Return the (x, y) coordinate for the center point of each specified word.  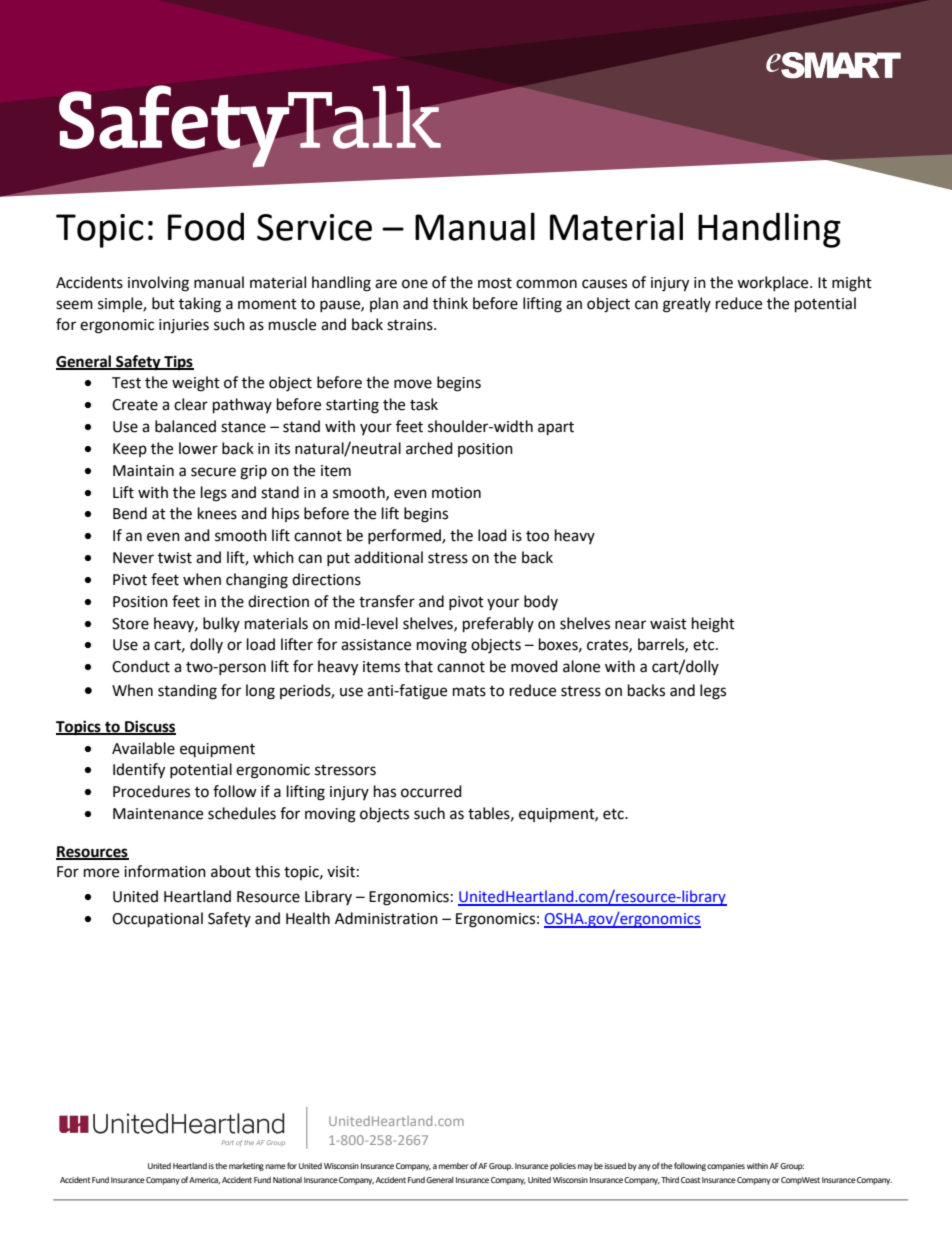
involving (158, 284)
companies (726, 1167)
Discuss (149, 727)
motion (456, 493)
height (713, 625)
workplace (774, 283)
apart (556, 429)
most (495, 283)
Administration (386, 918)
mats (469, 691)
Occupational (157, 920)
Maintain (143, 471)
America (204, 1180)
